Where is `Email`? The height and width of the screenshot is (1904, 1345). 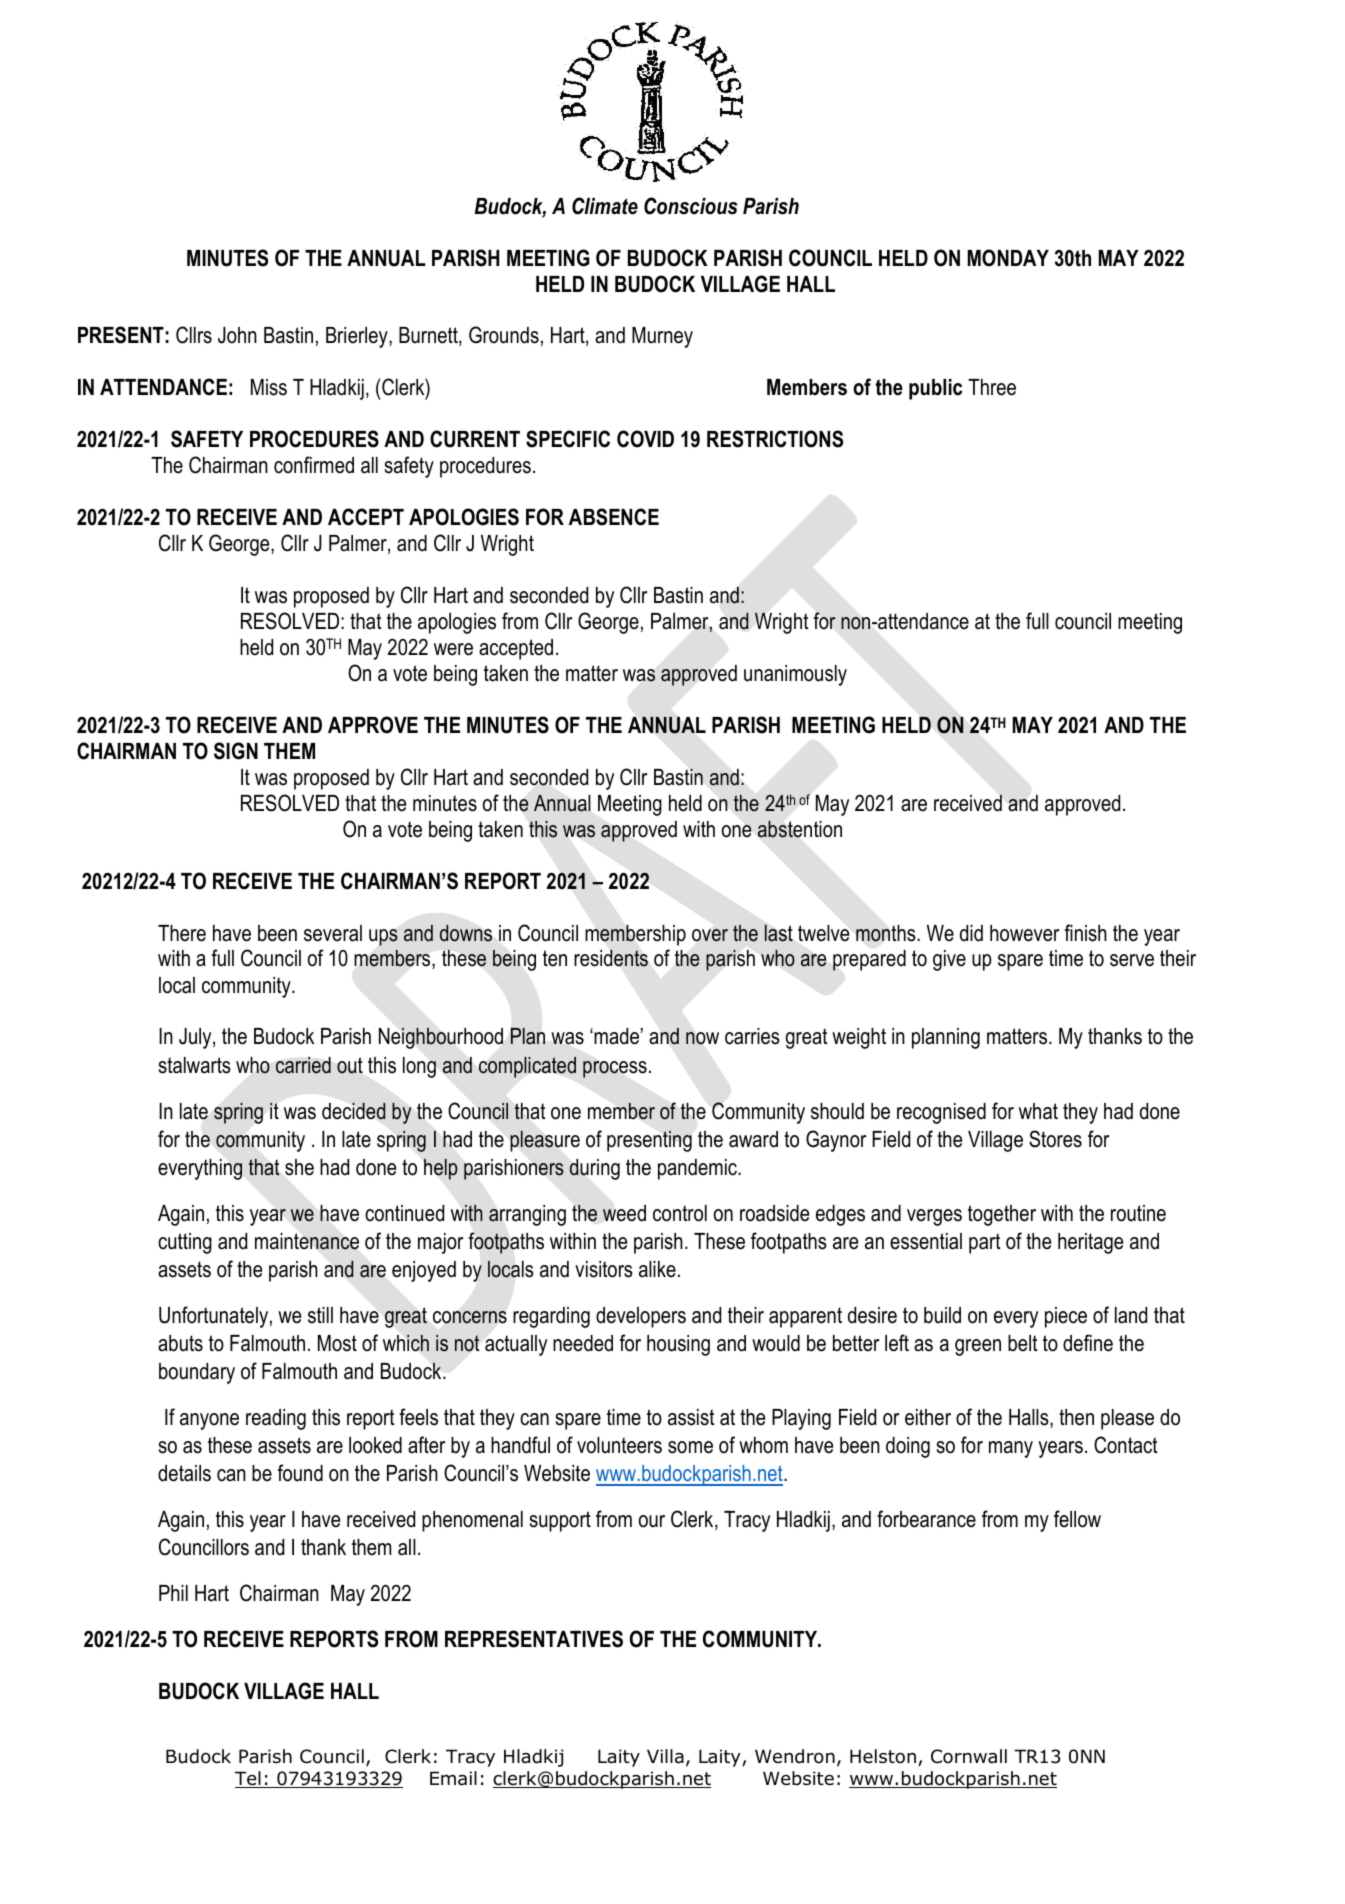
Email is located at coordinates (453, 1778).
